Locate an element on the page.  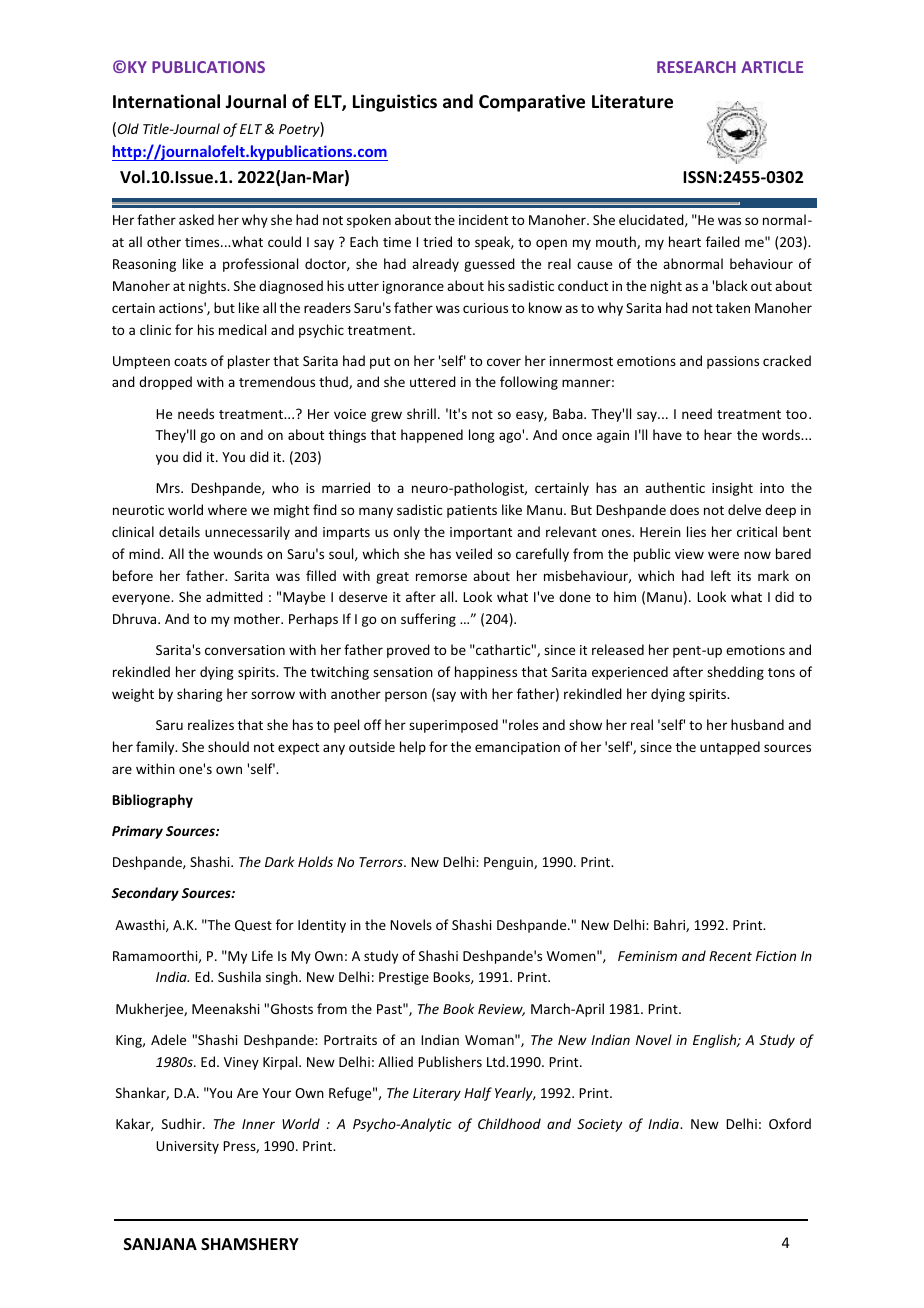
University is located at coordinates (187, 1147).
